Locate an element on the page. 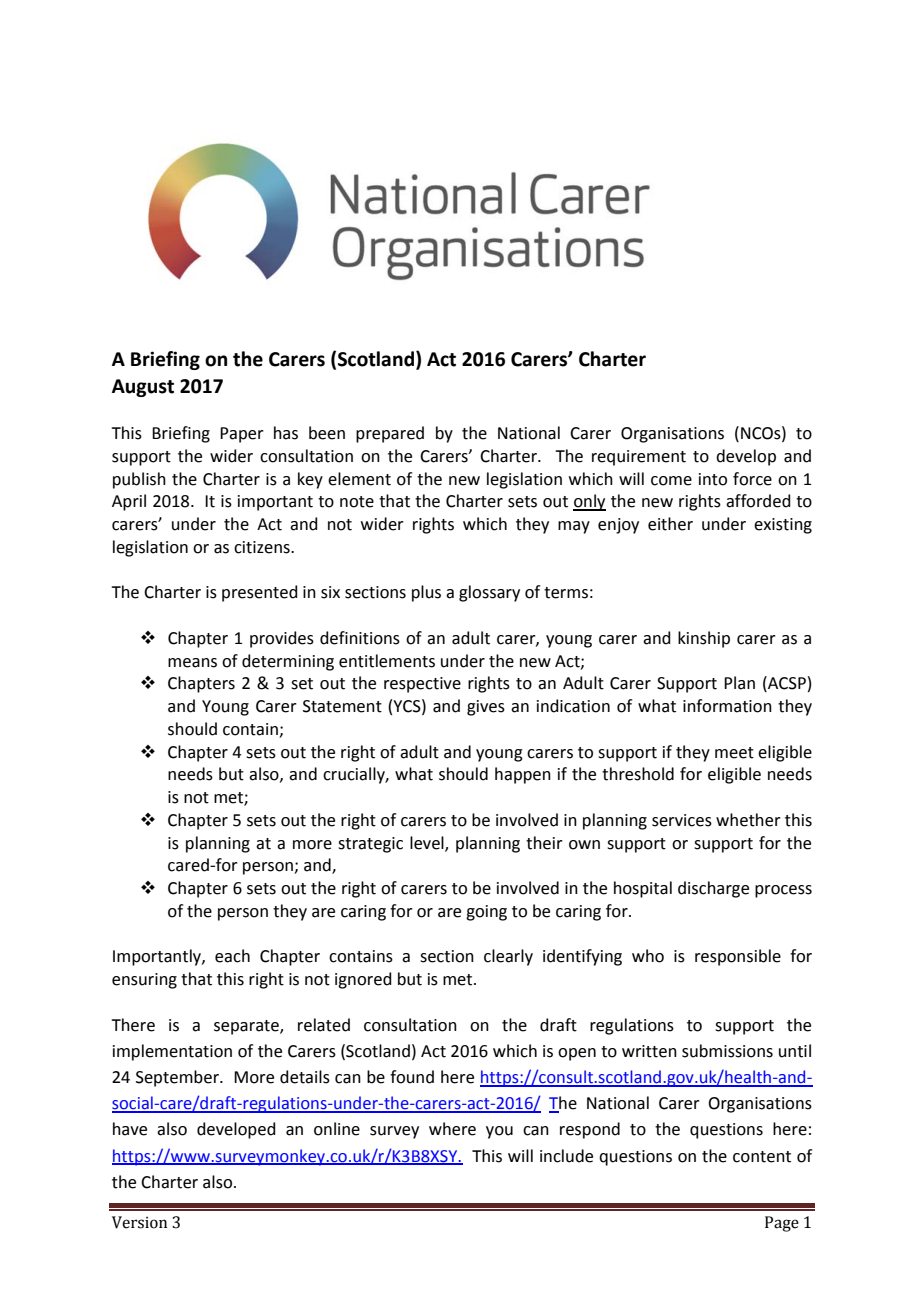 The width and height of the image is (924, 1308). kinship is located at coordinates (704, 639).
